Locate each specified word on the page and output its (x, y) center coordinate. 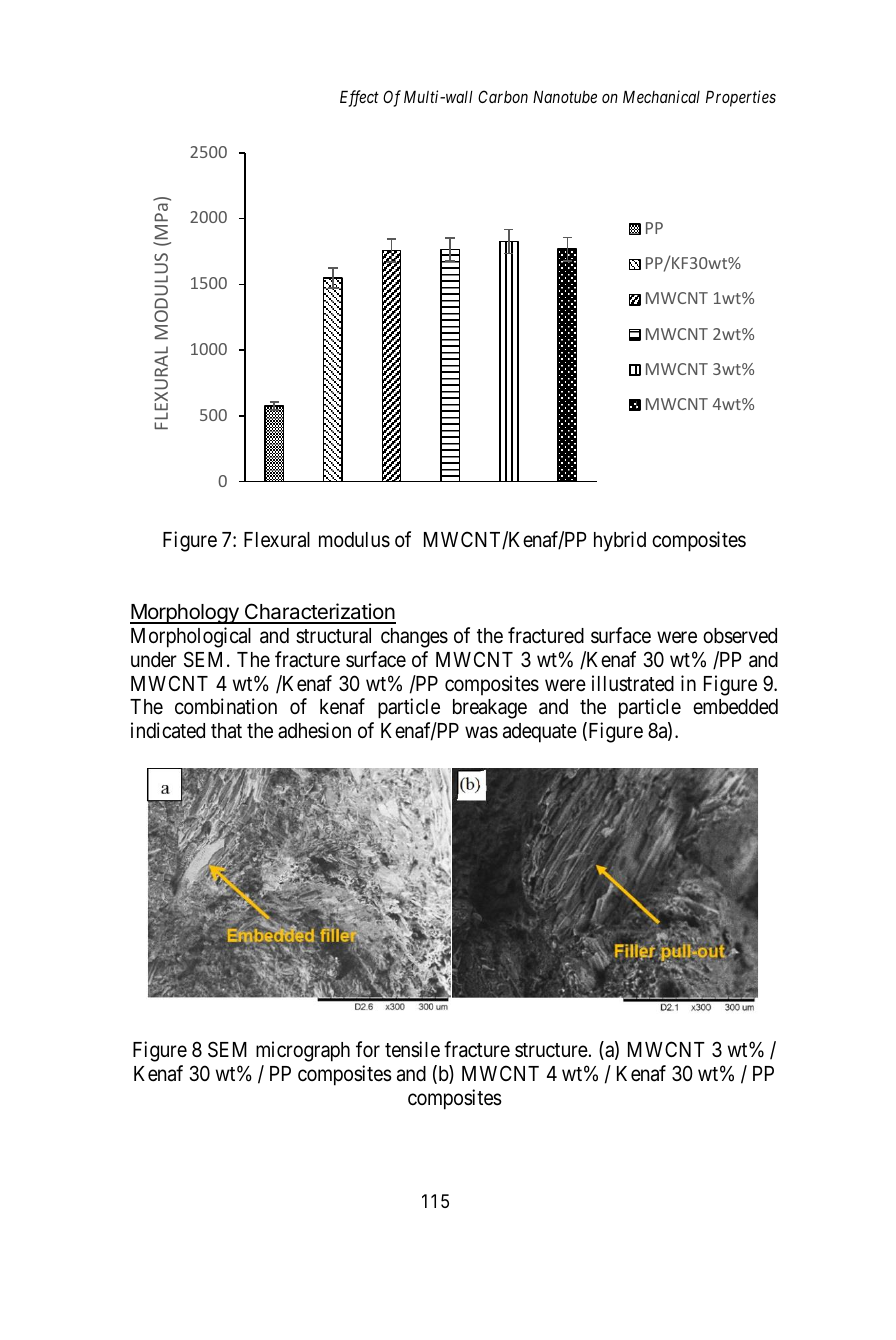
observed (740, 636)
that (226, 731)
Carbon (503, 96)
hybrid (620, 541)
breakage (490, 709)
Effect (359, 98)
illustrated (633, 683)
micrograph (303, 1051)
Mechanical (661, 96)
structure (552, 1050)
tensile (412, 1049)
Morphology (185, 614)
